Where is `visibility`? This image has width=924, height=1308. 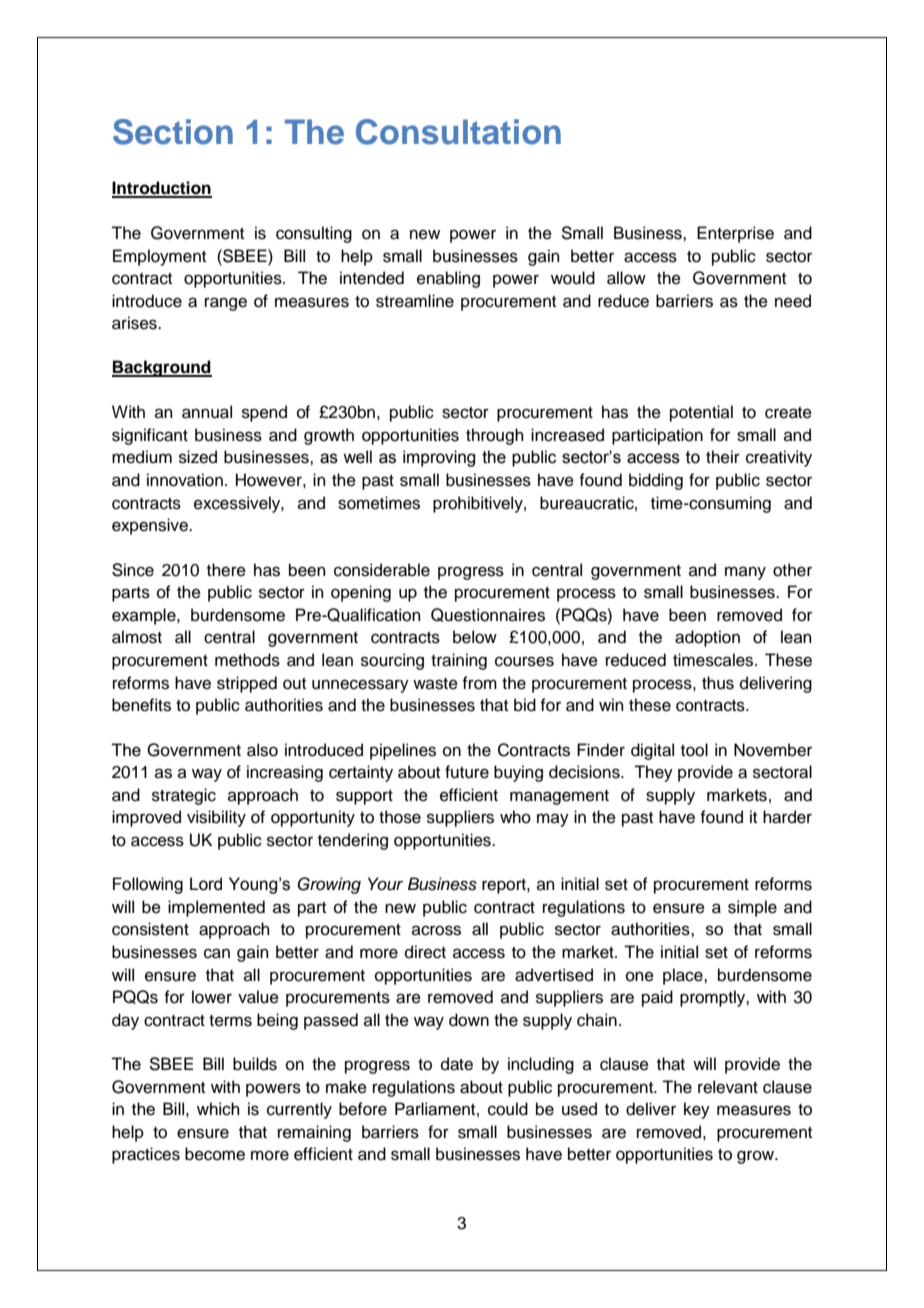 visibility is located at coordinates (216, 818).
